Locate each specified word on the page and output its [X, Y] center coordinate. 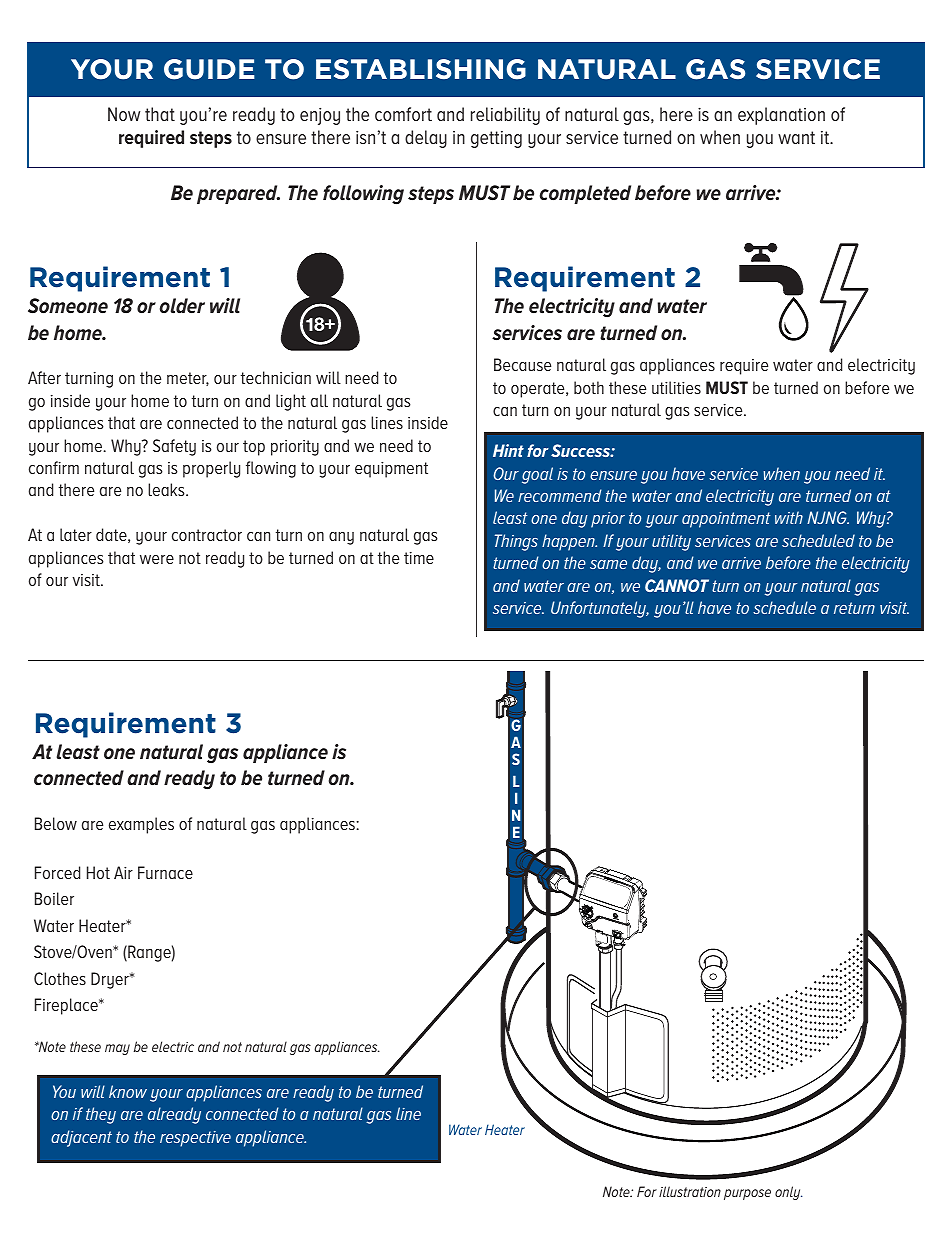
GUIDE [209, 69]
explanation [781, 116]
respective [195, 1139]
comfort [403, 114]
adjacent [81, 1138]
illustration [690, 1191]
